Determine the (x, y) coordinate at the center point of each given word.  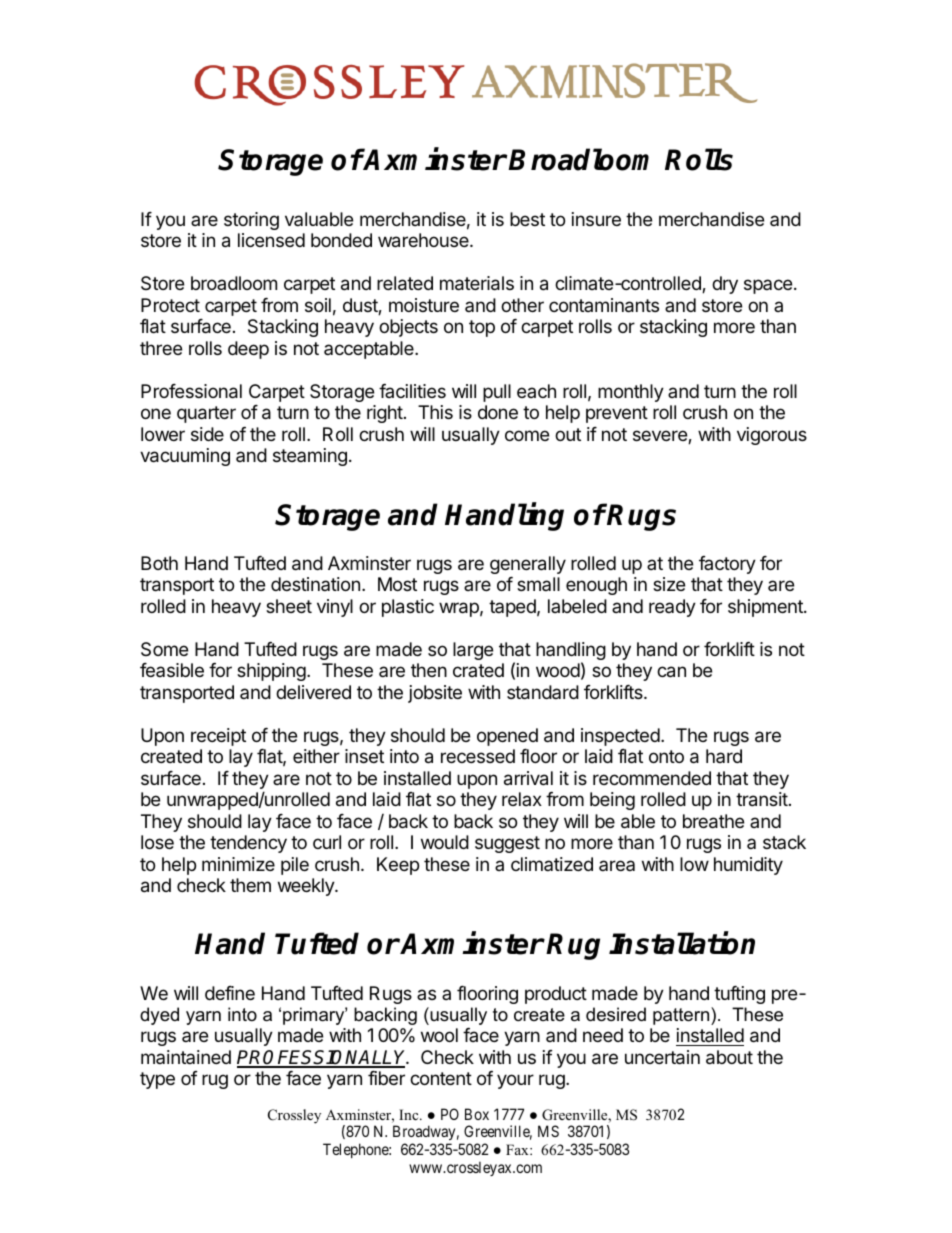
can (671, 672)
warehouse (424, 240)
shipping (272, 672)
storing (251, 221)
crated (478, 670)
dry (725, 285)
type (157, 1080)
